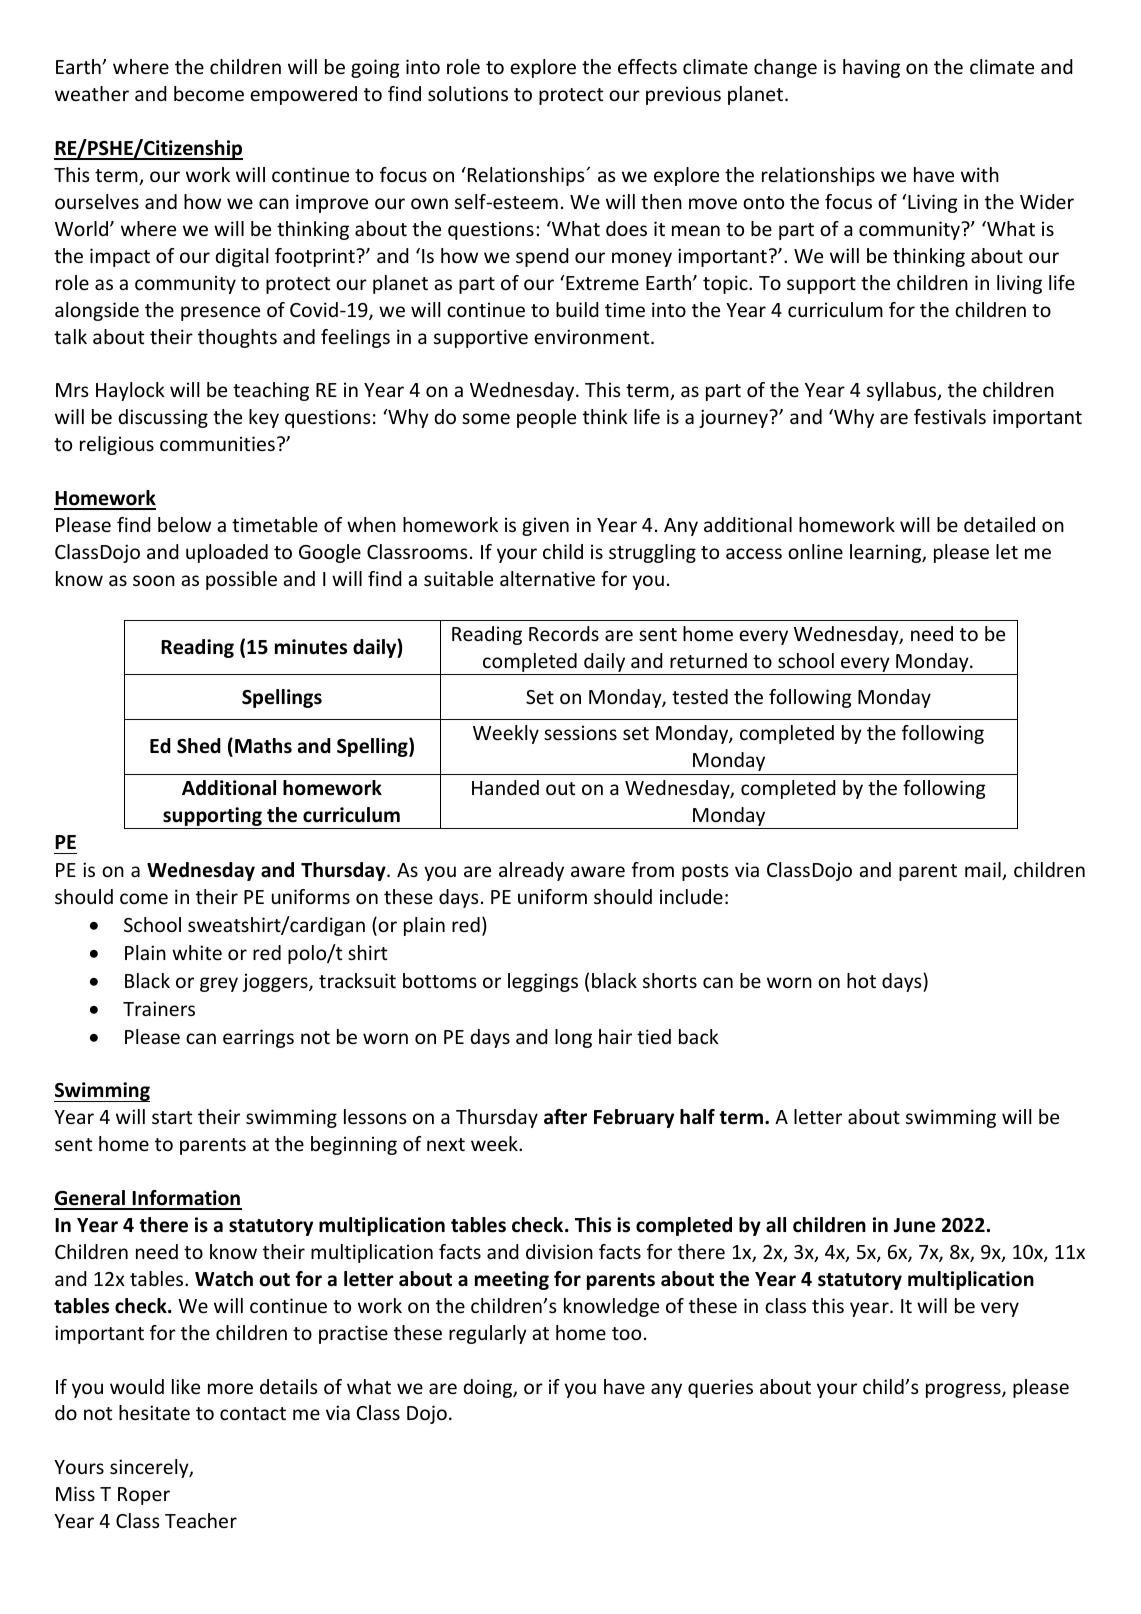 The height and width of the screenshot is (1614, 1141). I want to click on having, so click(871, 68).
